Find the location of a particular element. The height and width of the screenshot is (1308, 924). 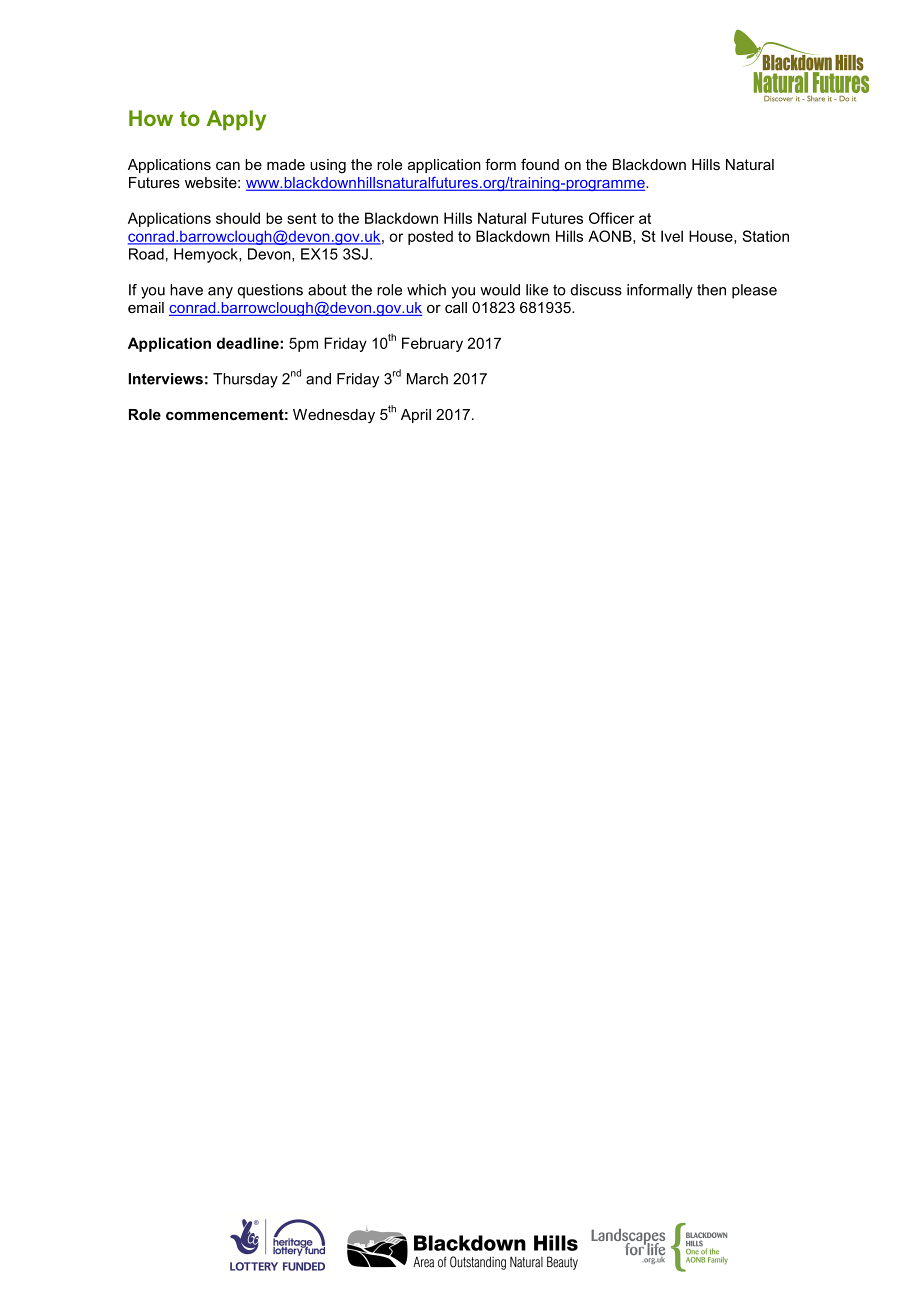

then is located at coordinates (711, 290).
